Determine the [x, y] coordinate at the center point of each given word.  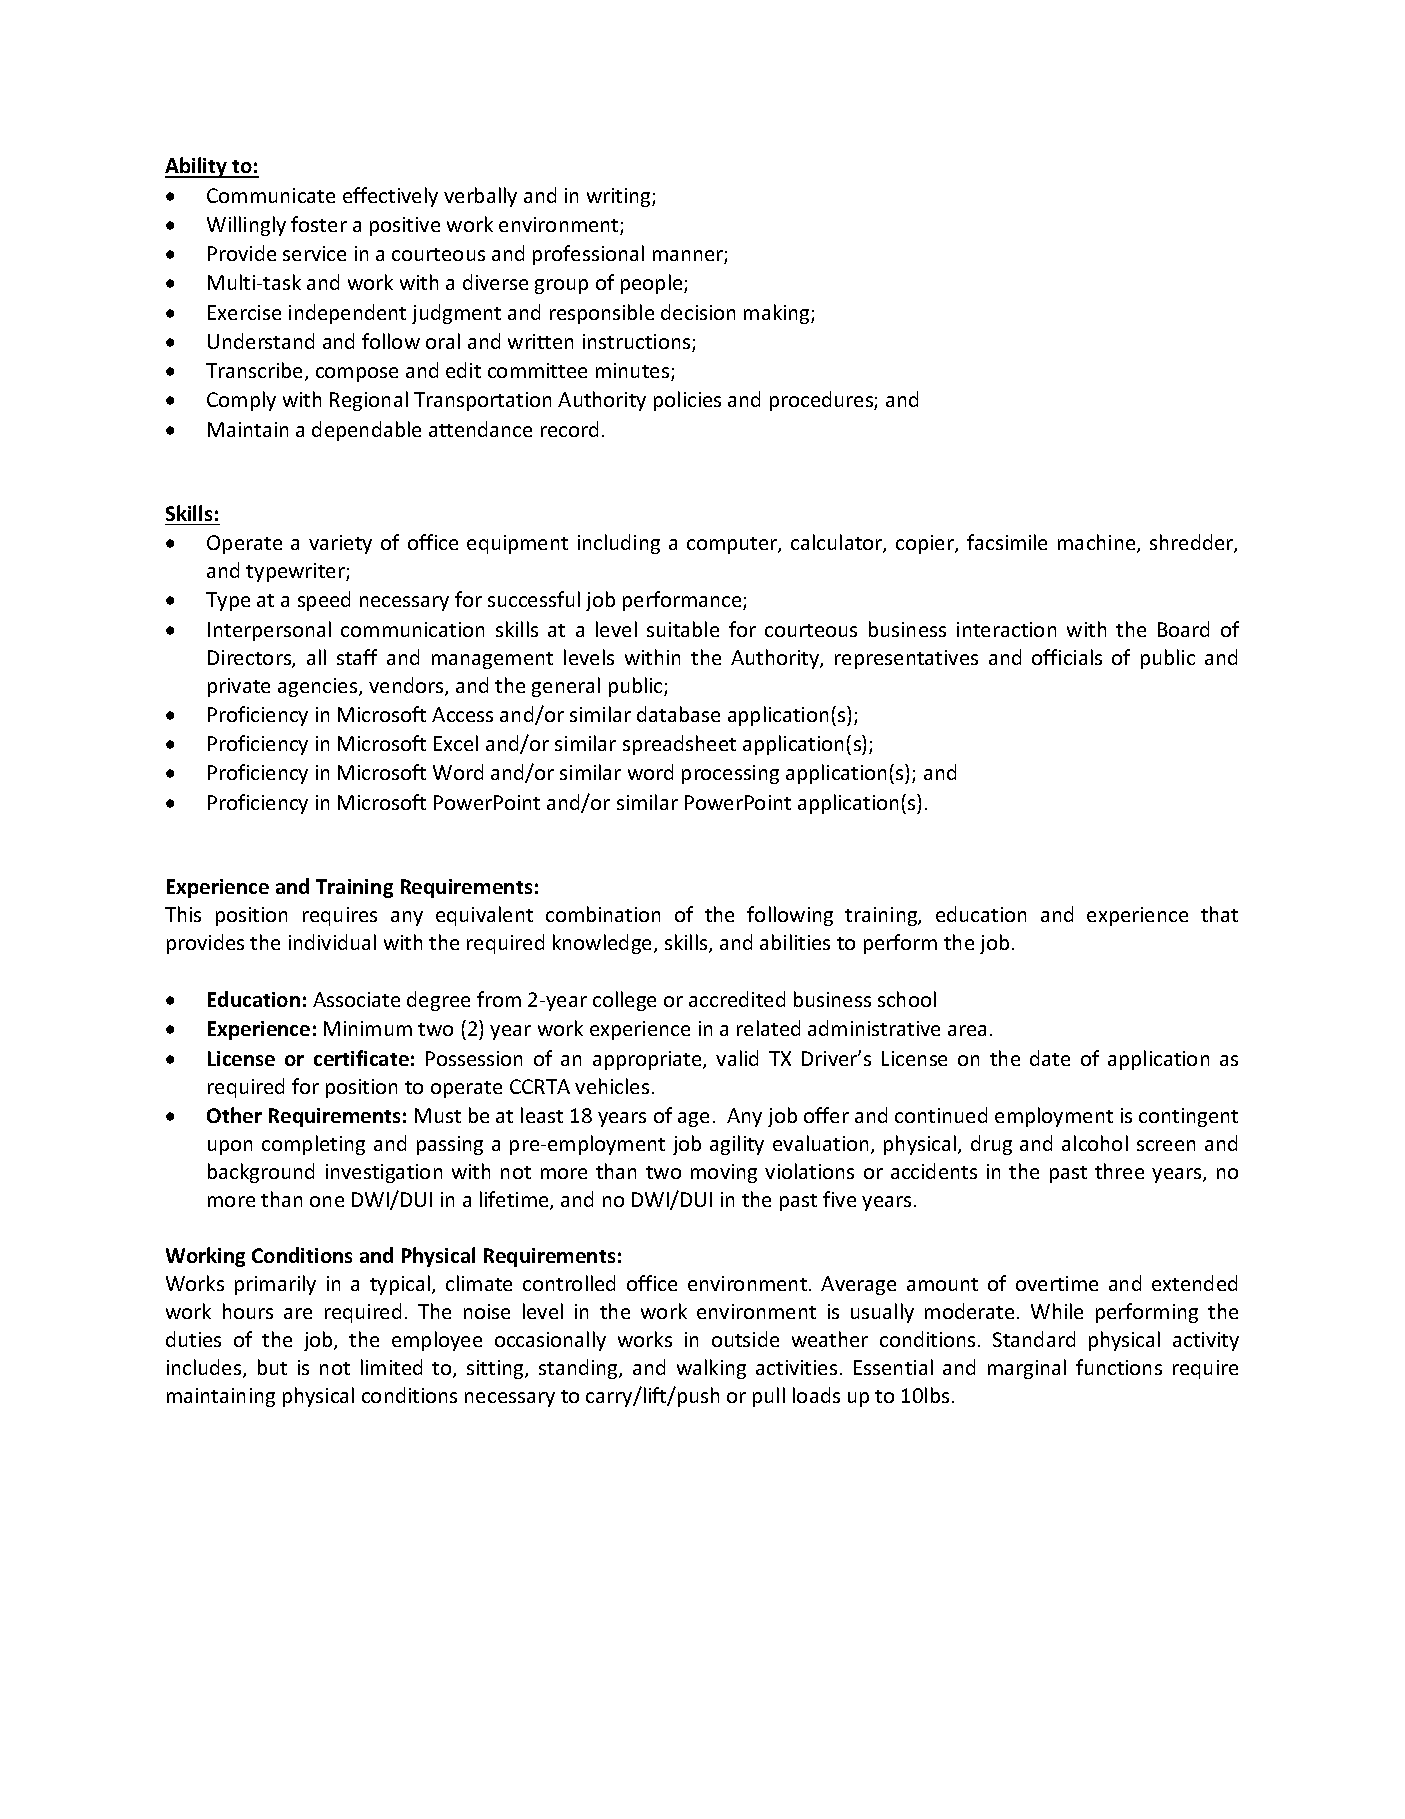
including [619, 544]
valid [737, 1058]
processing [730, 774]
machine [1098, 543]
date [1050, 1058]
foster [319, 224]
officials [1067, 657]
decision [698, 312]
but [272, 1367]
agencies [319, 687]
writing [620, 197]
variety [340, 544]
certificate [361, 1058]
